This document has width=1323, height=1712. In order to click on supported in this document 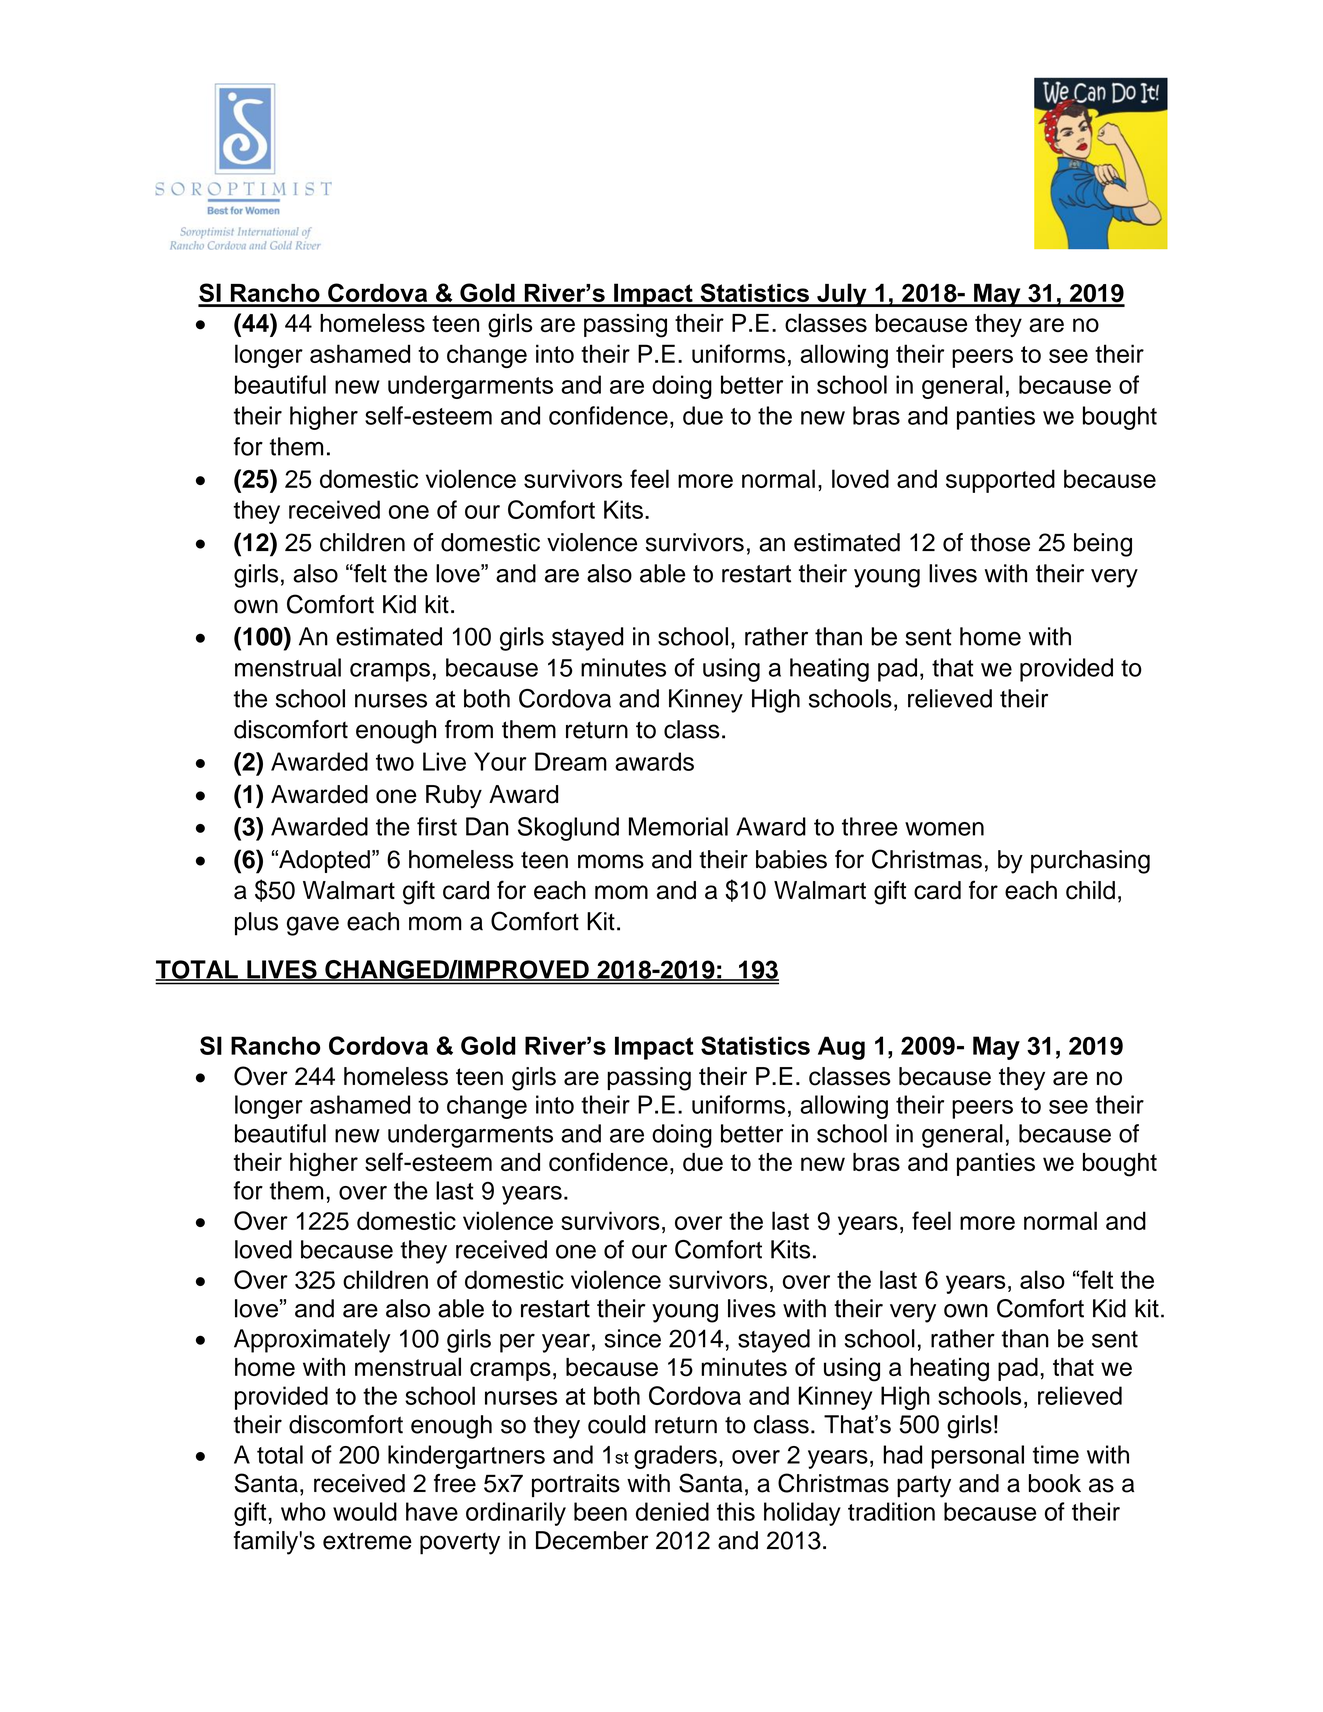, I will do `click(1000, 481)`.
